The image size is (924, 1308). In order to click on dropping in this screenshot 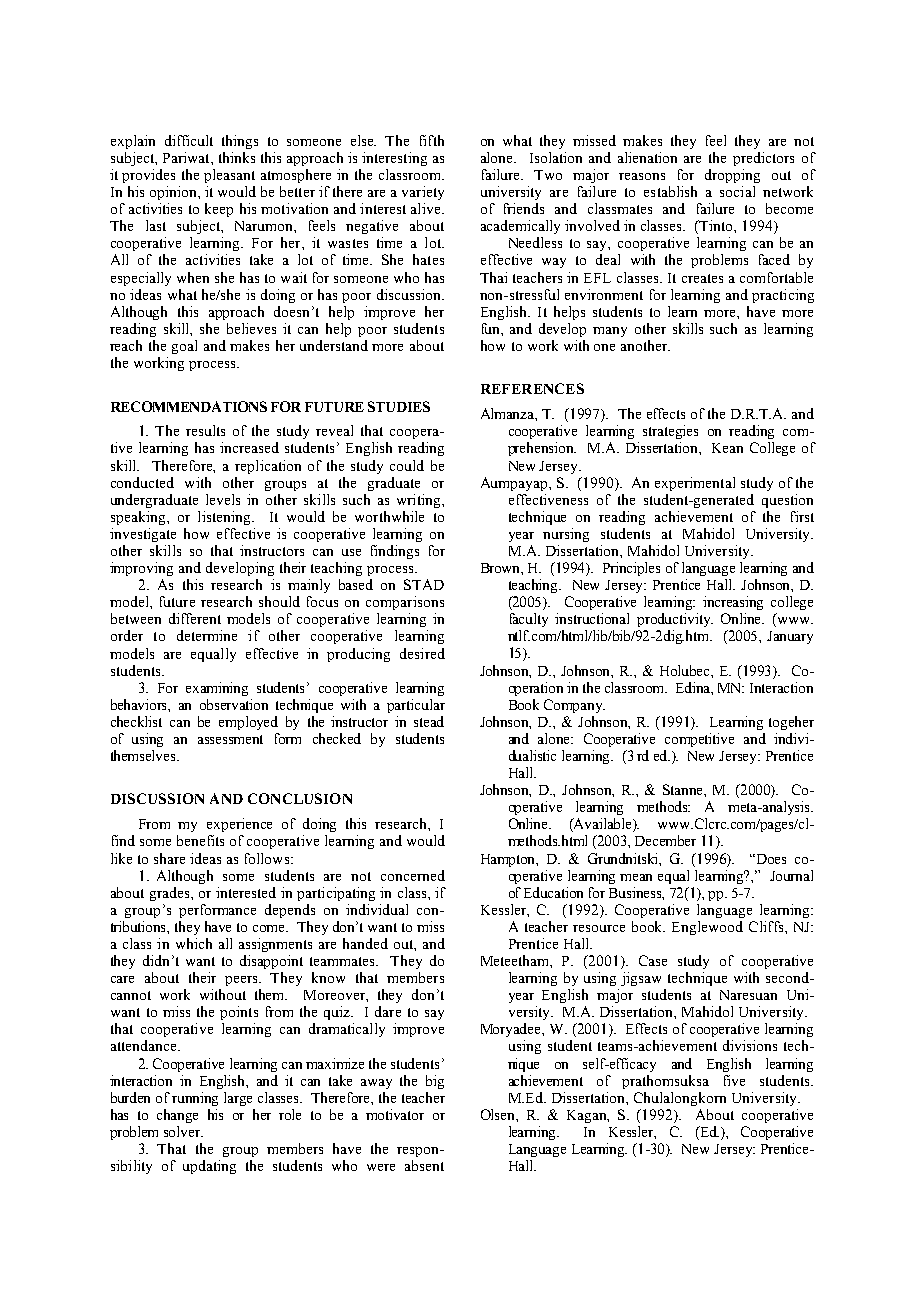, I will do `click(732, 176)`.
